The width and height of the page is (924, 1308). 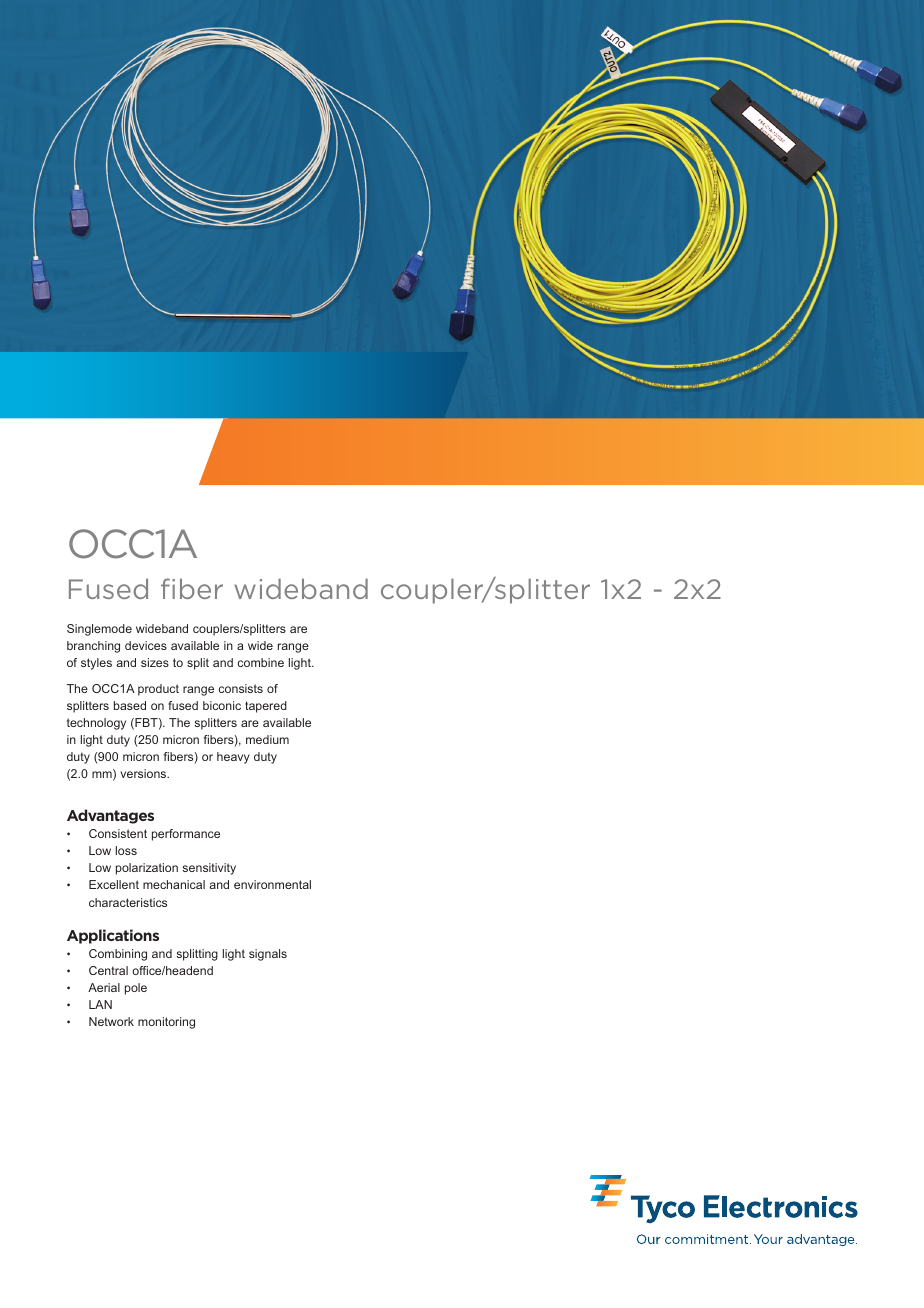 What do you see at coordinates (118, 833) in the page?
I see `Consistent` at bounding box center [118, 833].
